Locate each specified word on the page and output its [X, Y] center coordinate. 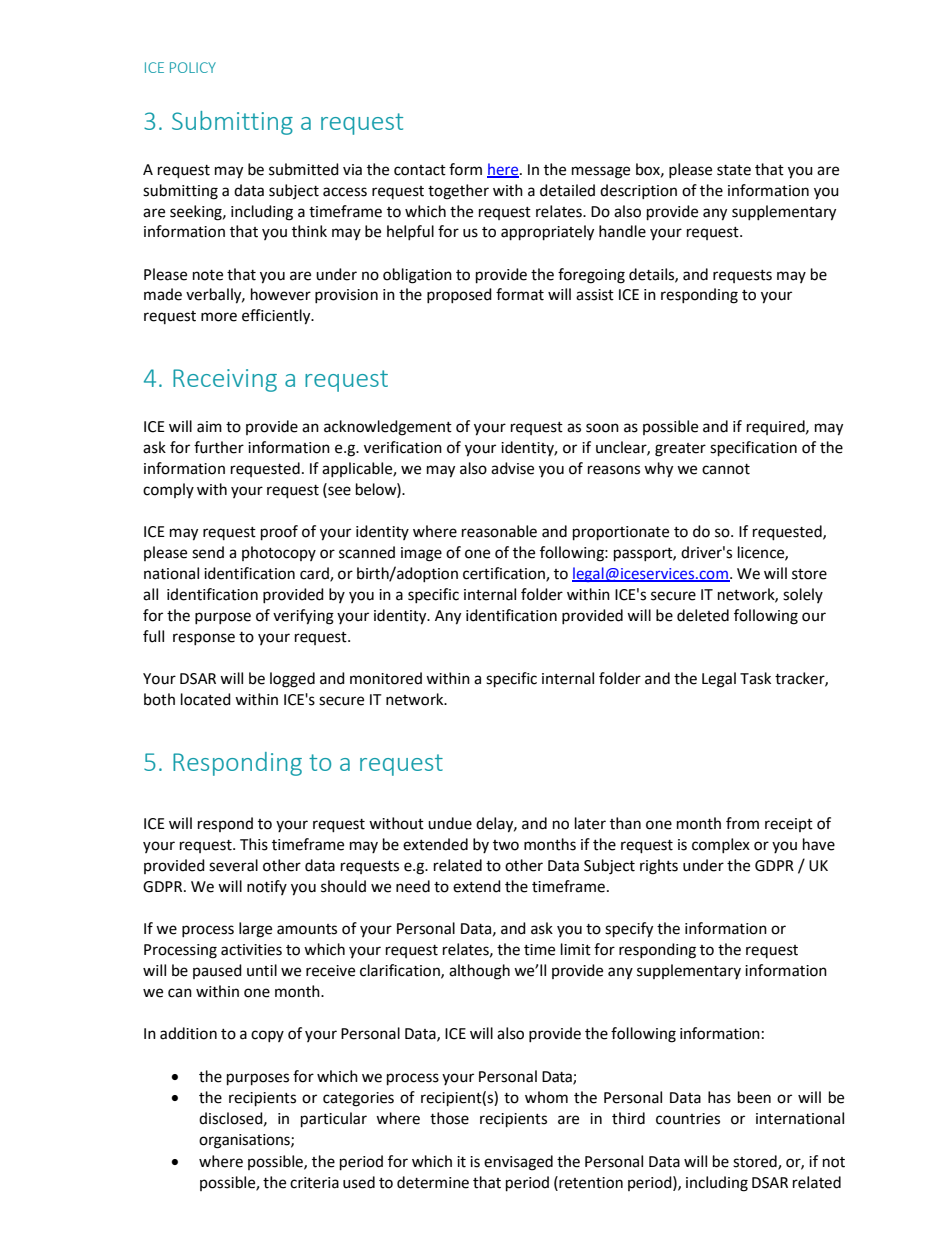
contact [420, 170]
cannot [726, 469]
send [208, 552]
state [734, 170]
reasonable [499, 531]
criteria [314, 1183]
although [479, 972]
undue [450, 823]
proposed [459, 295]
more [219, 317]
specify [629, 930]
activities [251, 950]
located [206, 699]
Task [755, 678]
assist [595, 295]
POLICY [193, 67]
